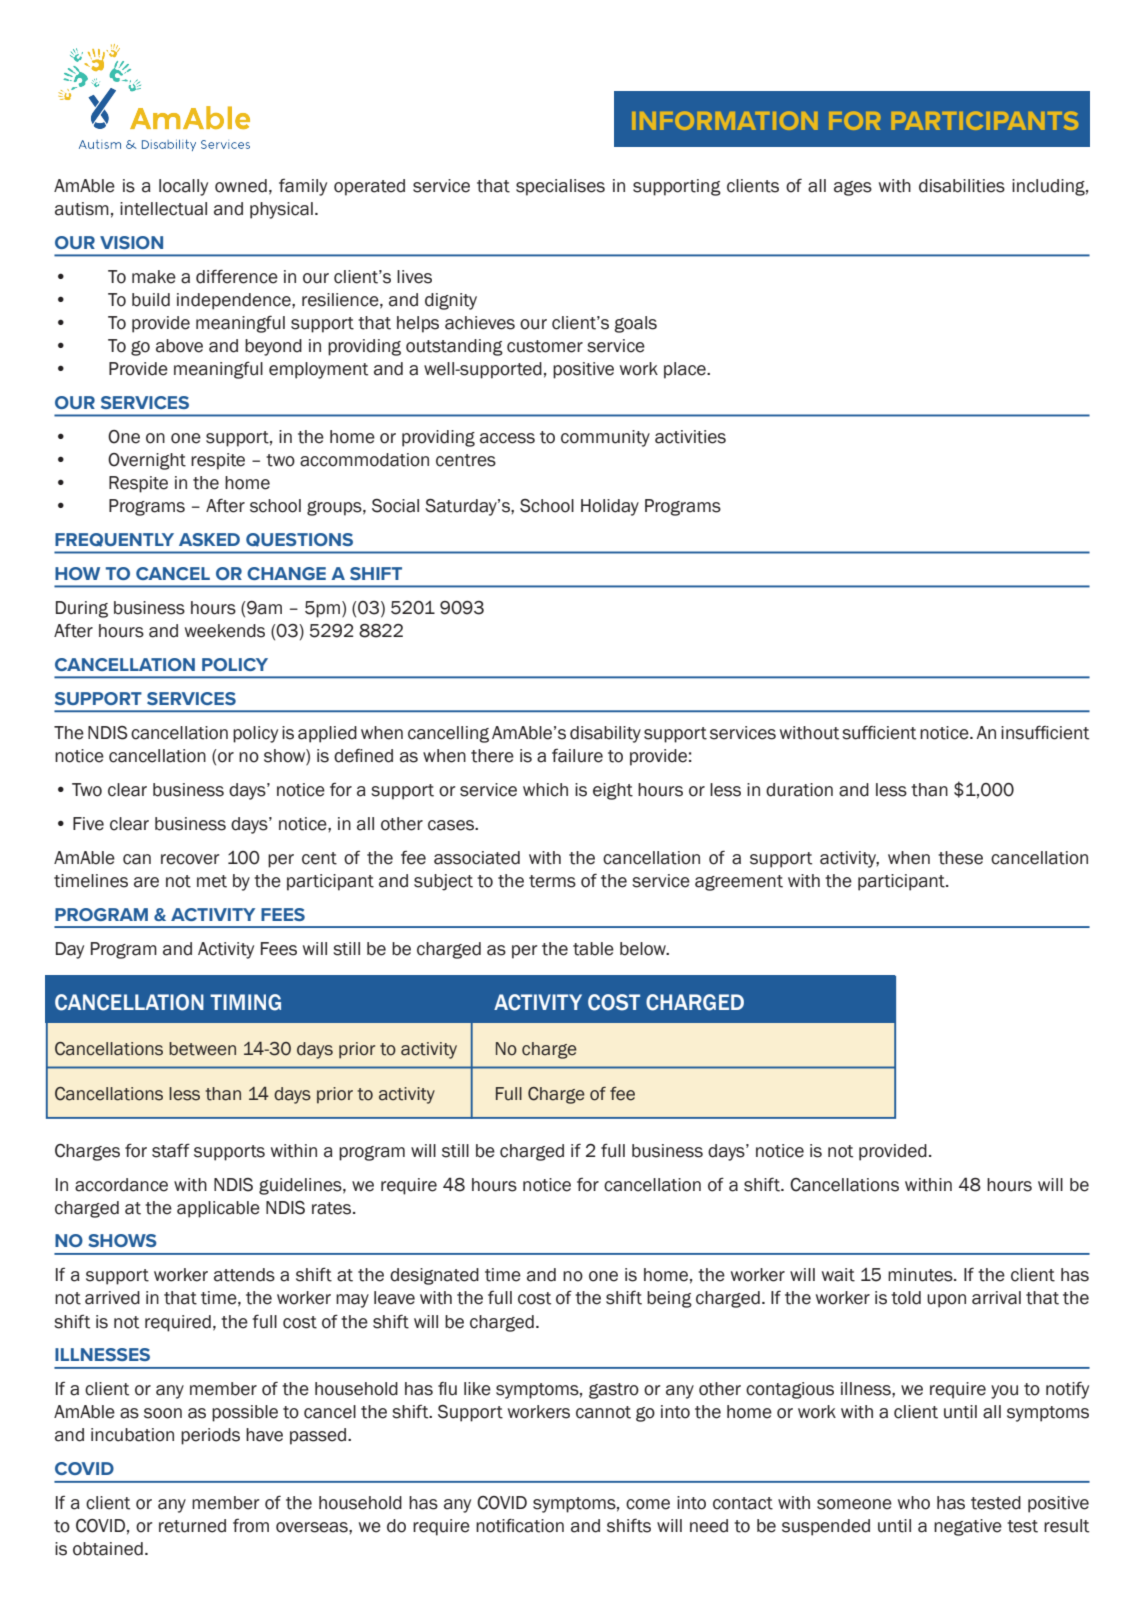  What do you see at coordinates (968, 1527) in the document?
I see `negative` at bounding box center [968, 1527].
